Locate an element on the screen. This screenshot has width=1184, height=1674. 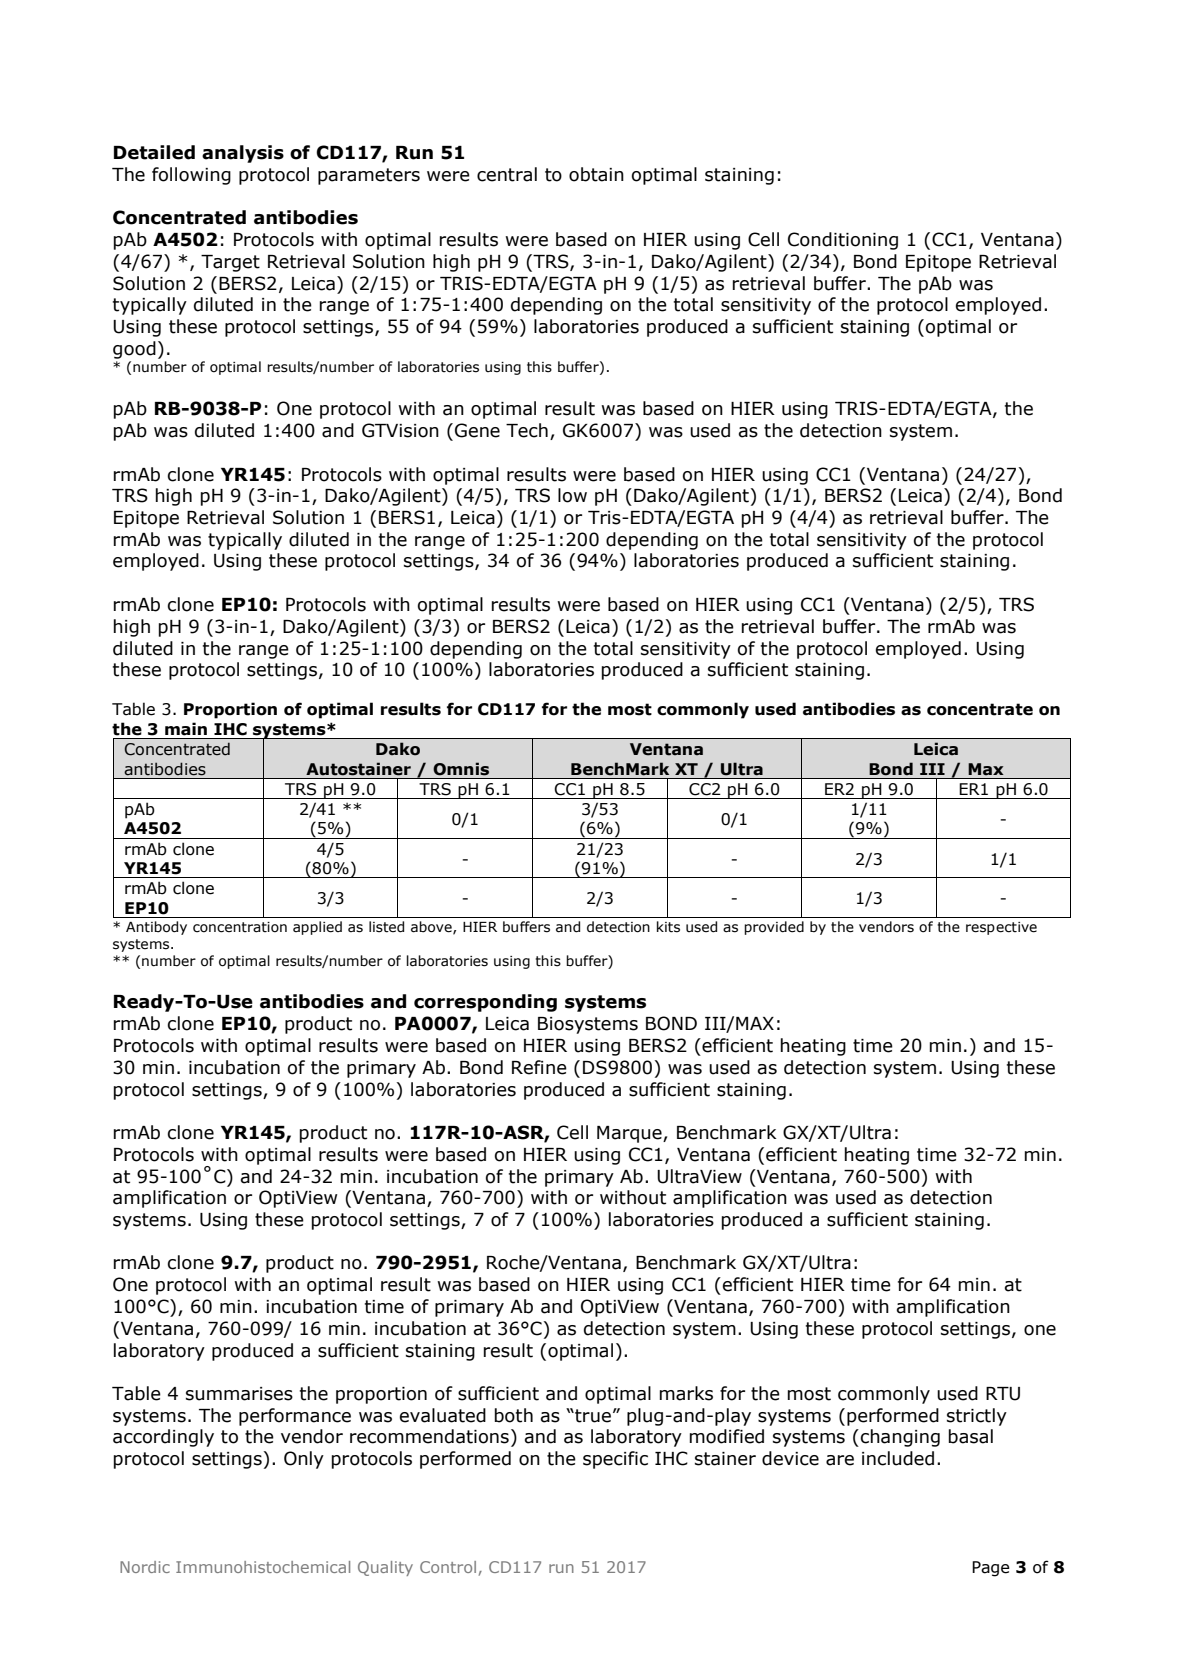
concentration is located at coordinates (240, 927).
